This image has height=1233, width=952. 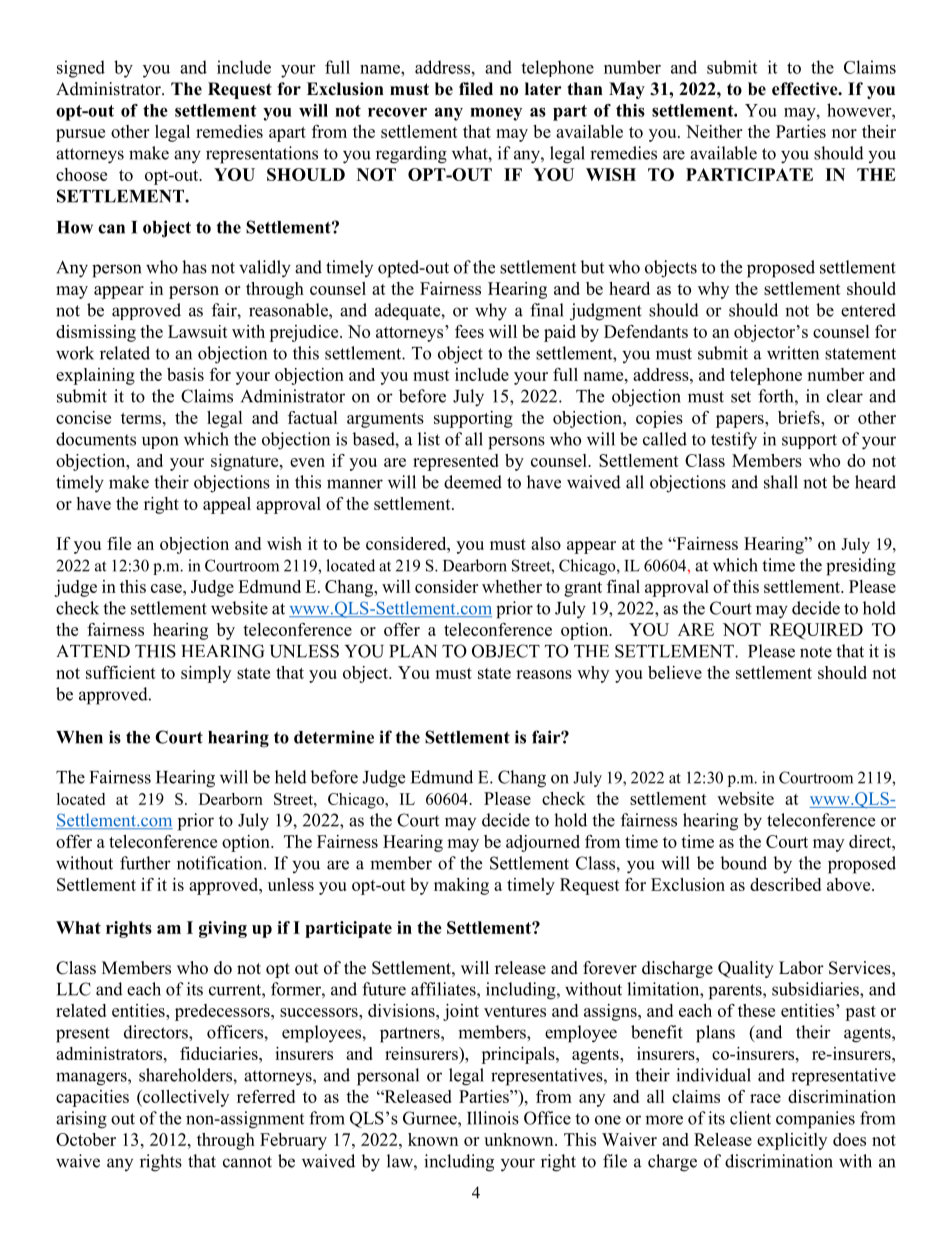 I want to click on written, so click(x=793, y=353).
